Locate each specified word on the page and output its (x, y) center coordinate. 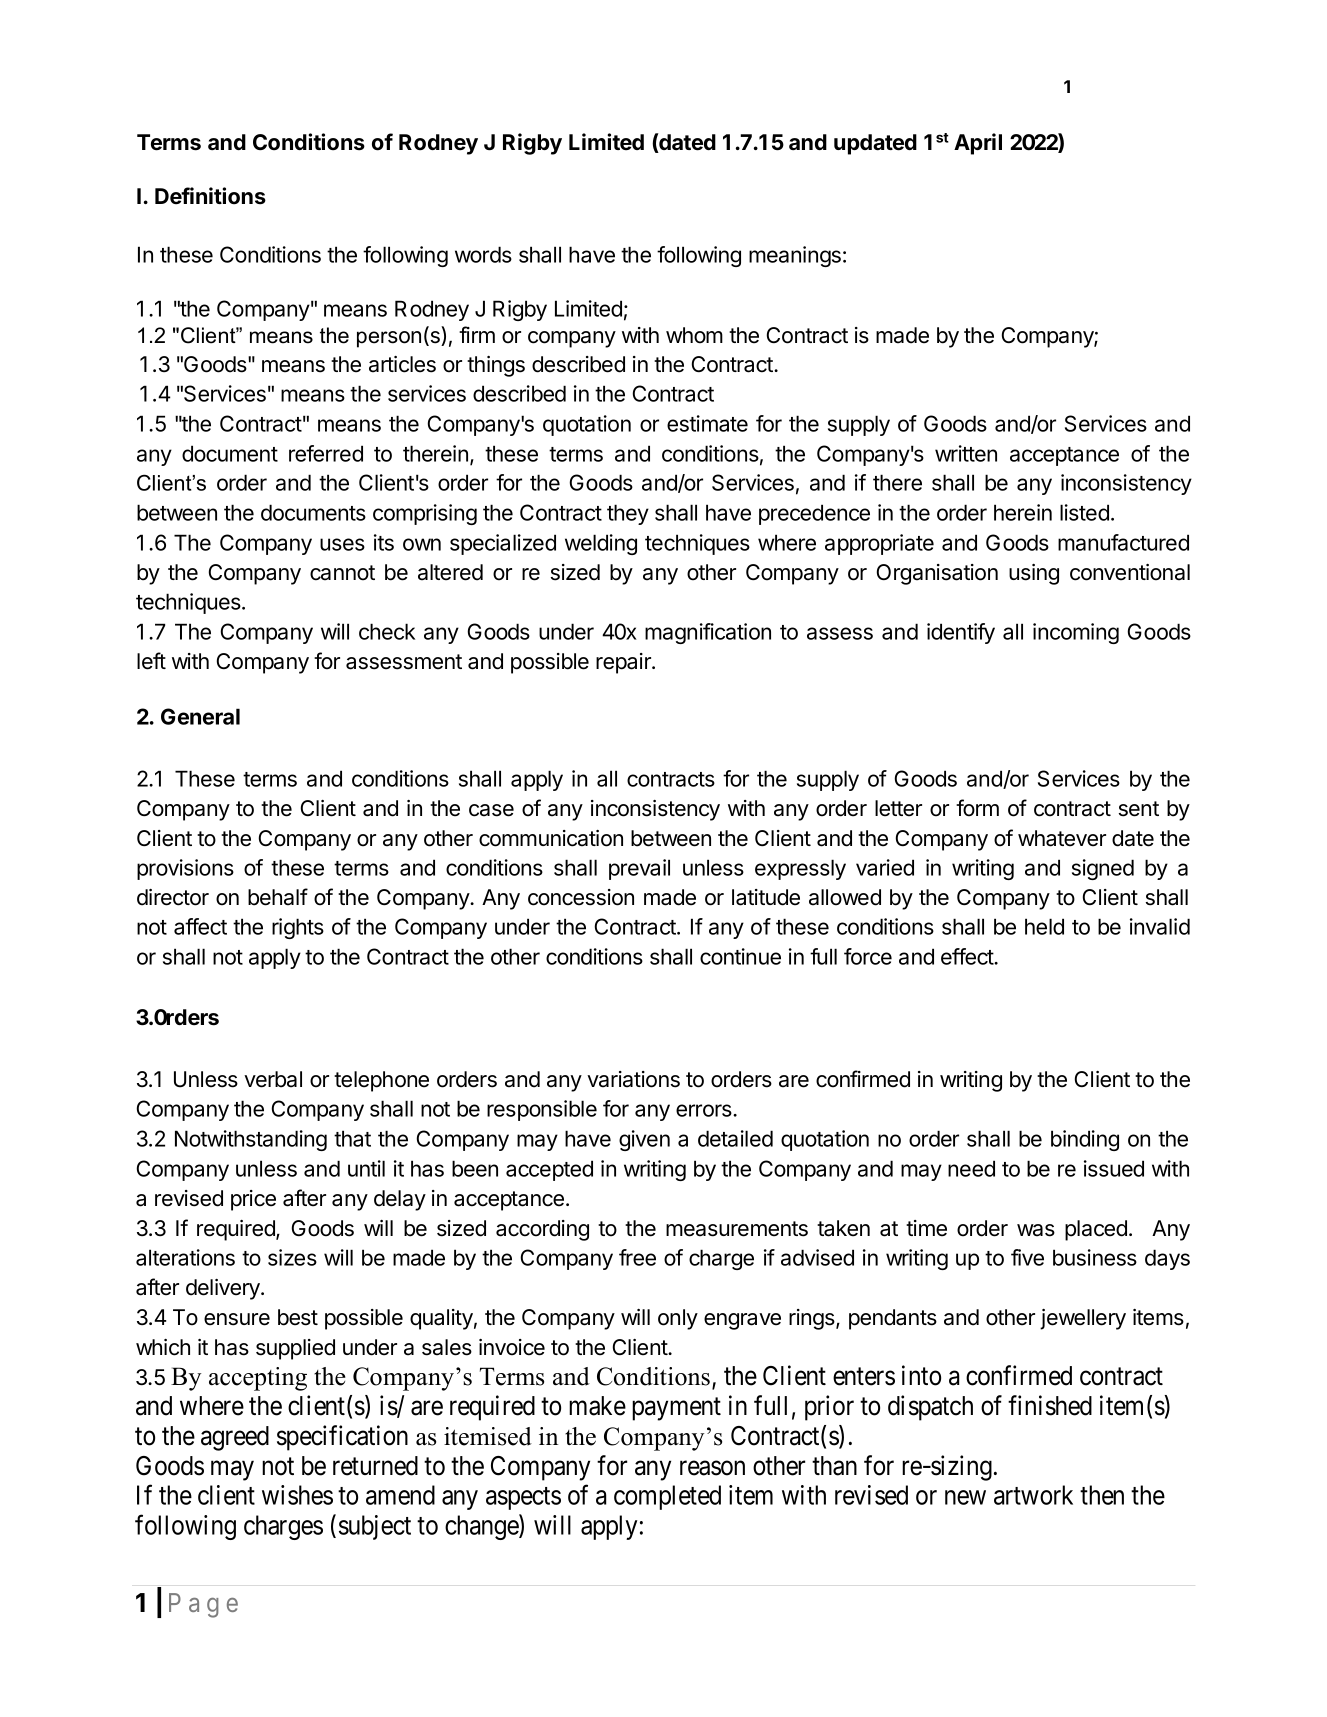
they (628, 514)
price (253, 1200)
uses (342, 544)
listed (1084, 512)
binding (1085, 1140)
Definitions (210, 196)
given (644, 1140)
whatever (1062, 838)
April (978, 144)
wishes (297, 1495)
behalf (278, 897)
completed (667, 1497)
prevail (639, 869)
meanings (795, 256)
